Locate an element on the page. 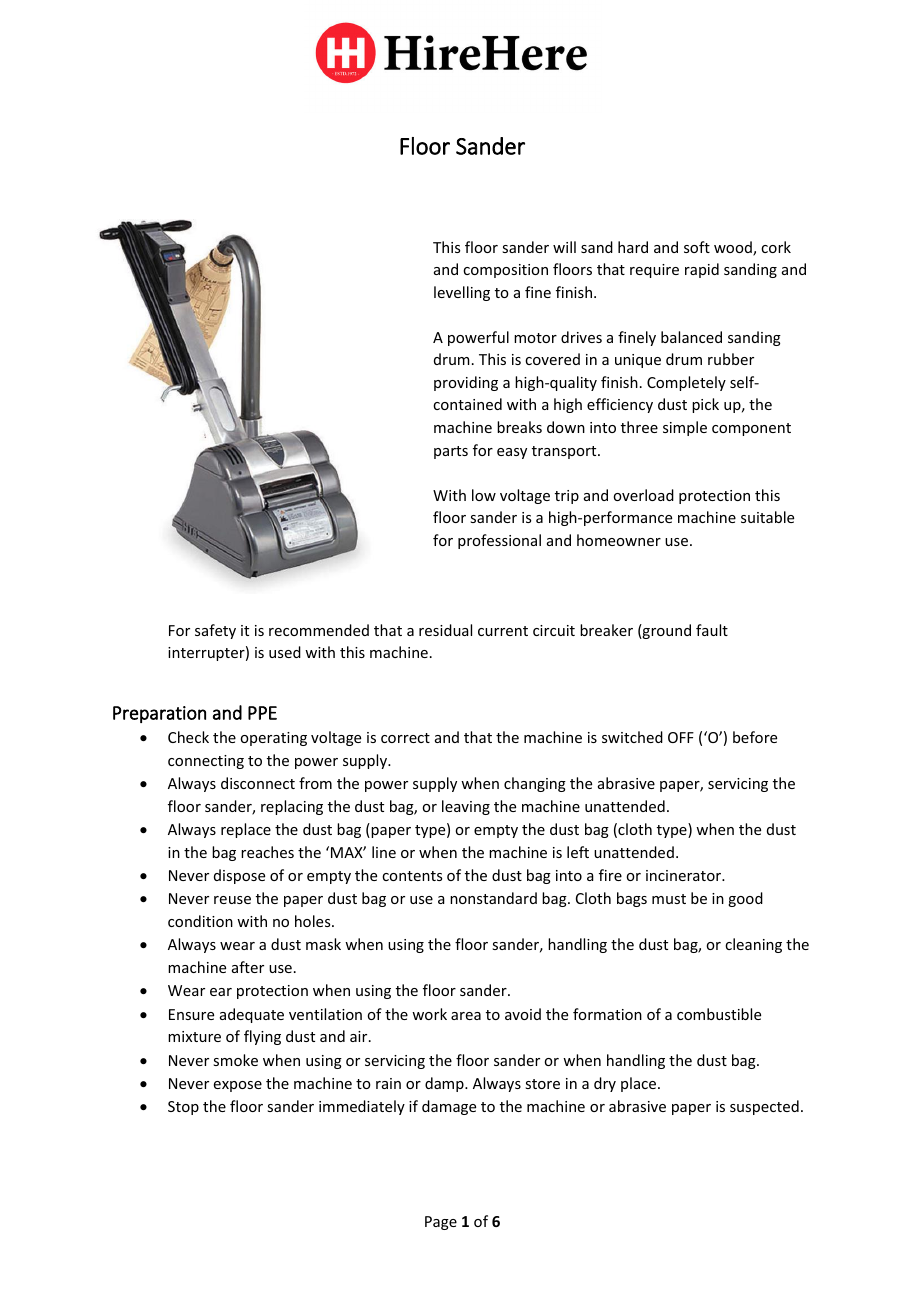 Image resolution: width=924 pixels, height=1308 pixels. composition is located at coordinates (505, 271).
